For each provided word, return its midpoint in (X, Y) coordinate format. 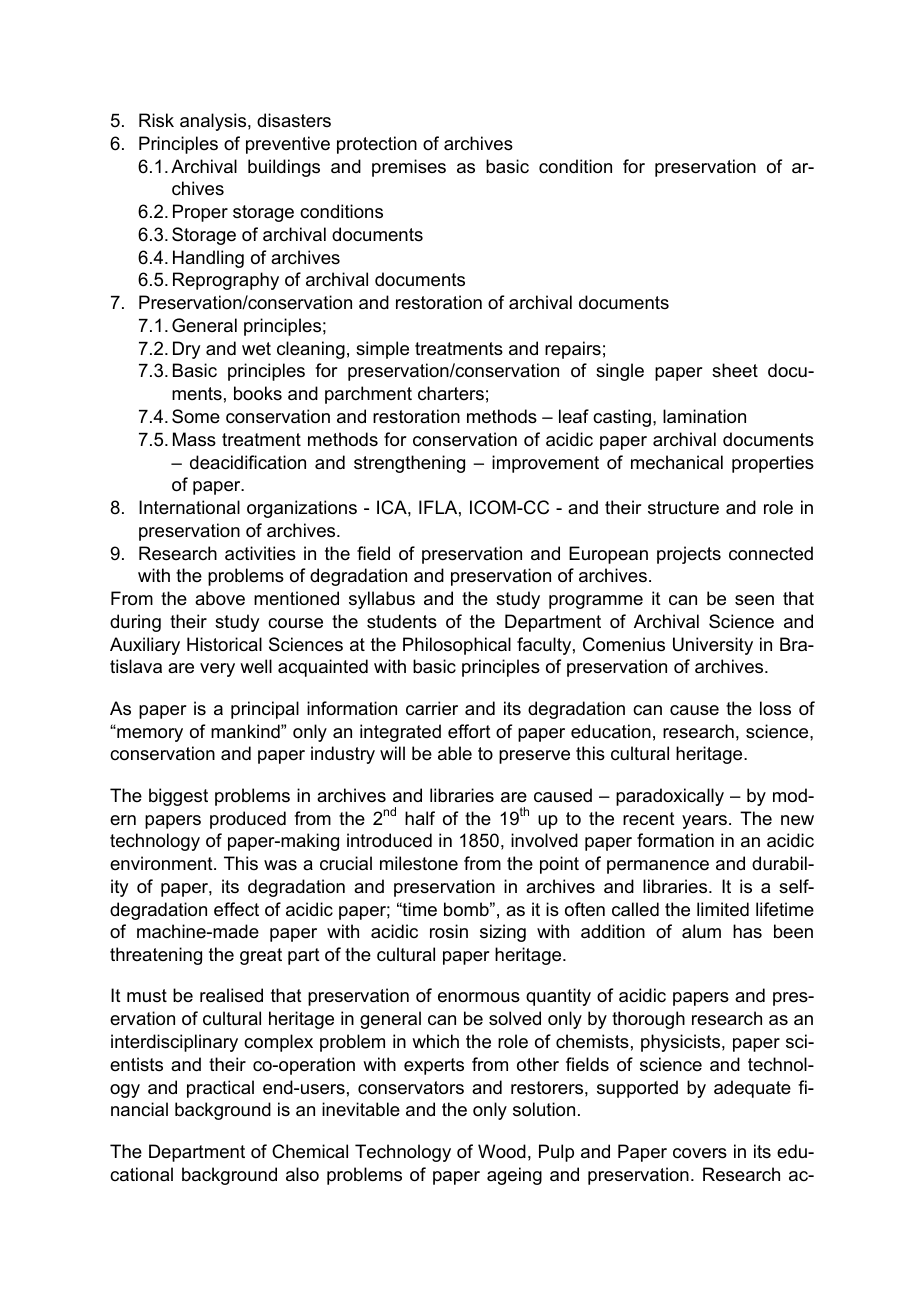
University (713, 646)
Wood (502, 1151)
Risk (156, 120)
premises (409, 168)
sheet (735, 370)
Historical (224, 644)
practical (220, 1089)
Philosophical (457, 646)
